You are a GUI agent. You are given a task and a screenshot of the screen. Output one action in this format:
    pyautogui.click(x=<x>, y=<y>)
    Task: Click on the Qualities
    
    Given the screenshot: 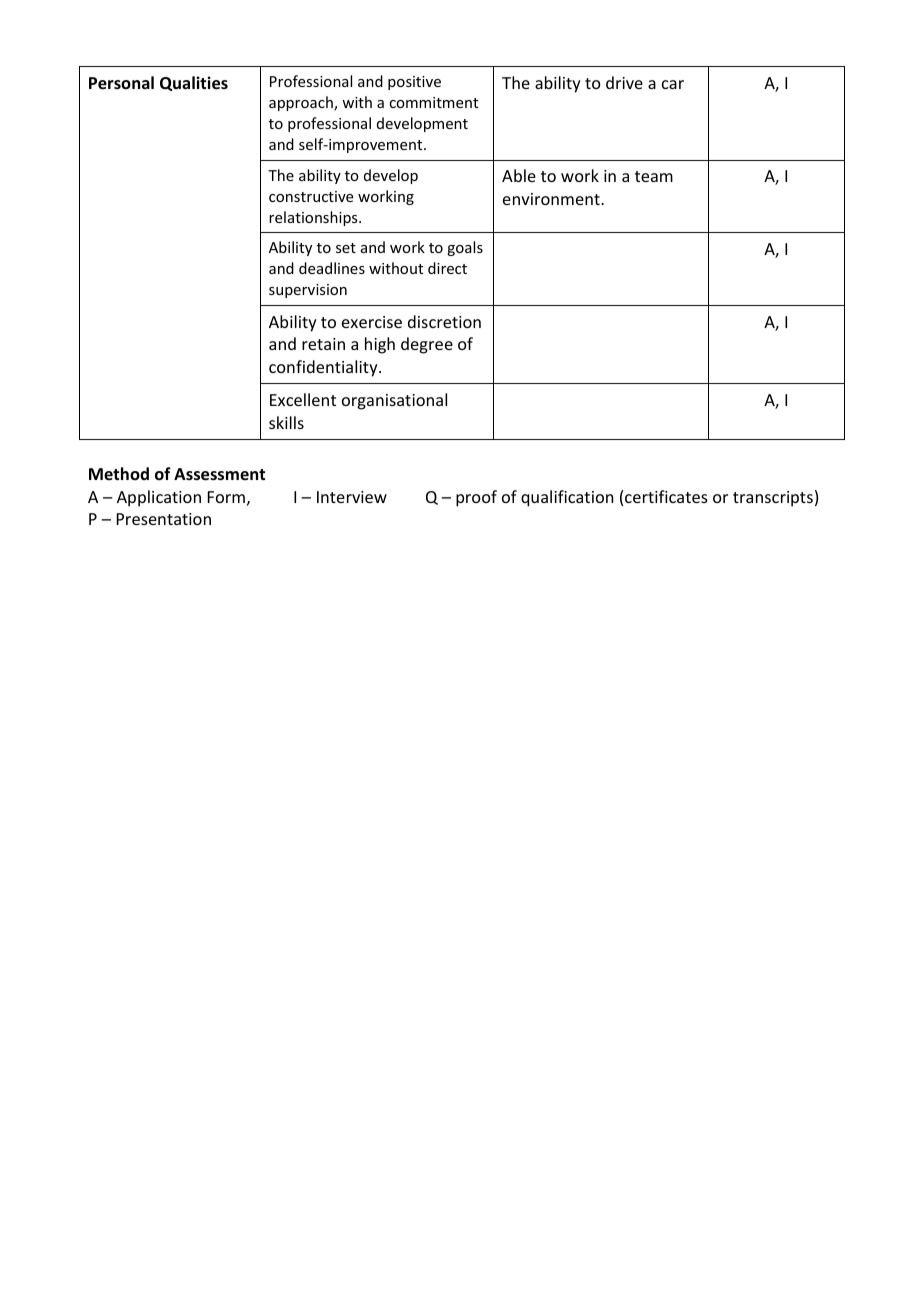 What is the action you would take?
    pyautogui.click(x=194, y=83)
